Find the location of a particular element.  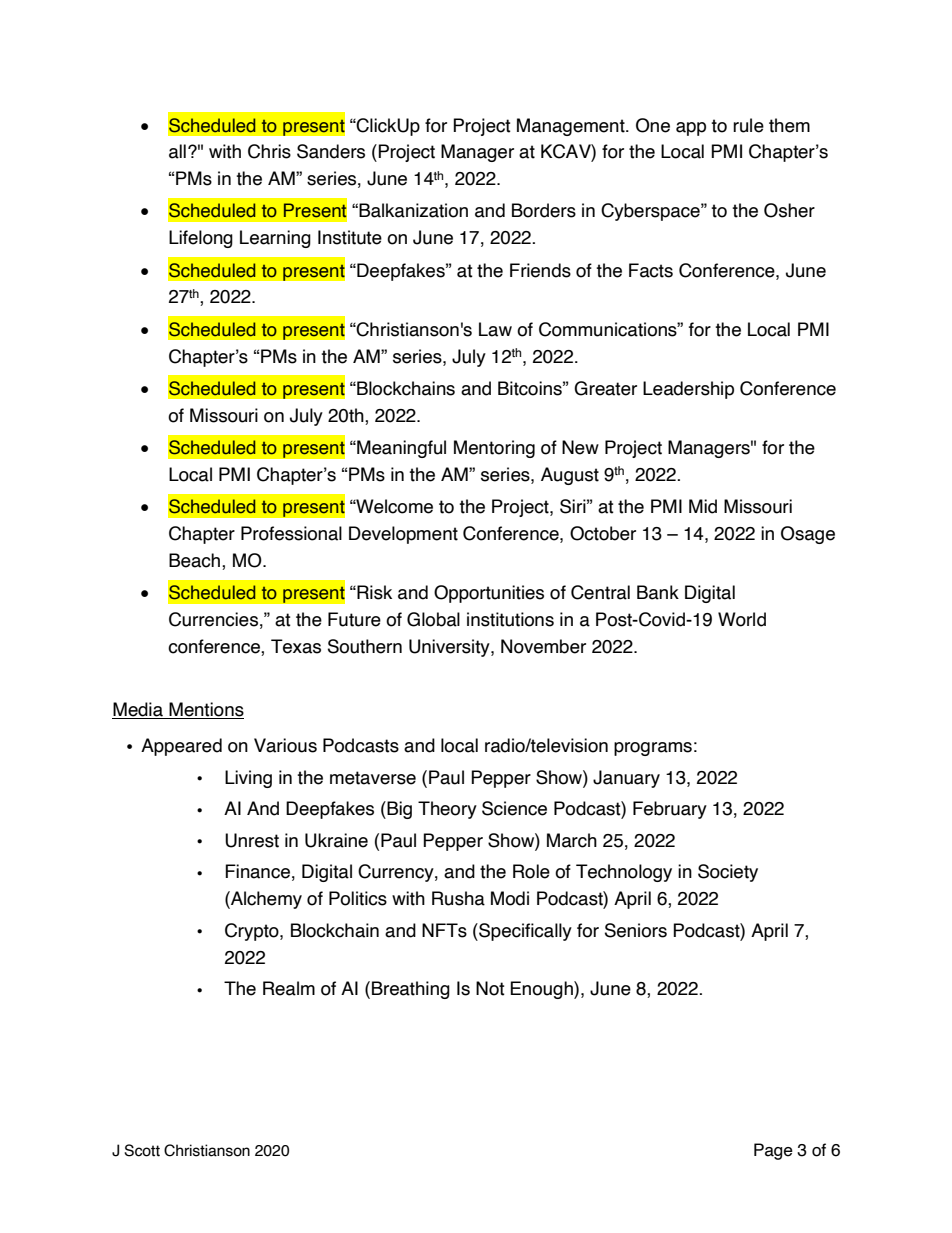

Scott is located at coordinates (142, 1150).
